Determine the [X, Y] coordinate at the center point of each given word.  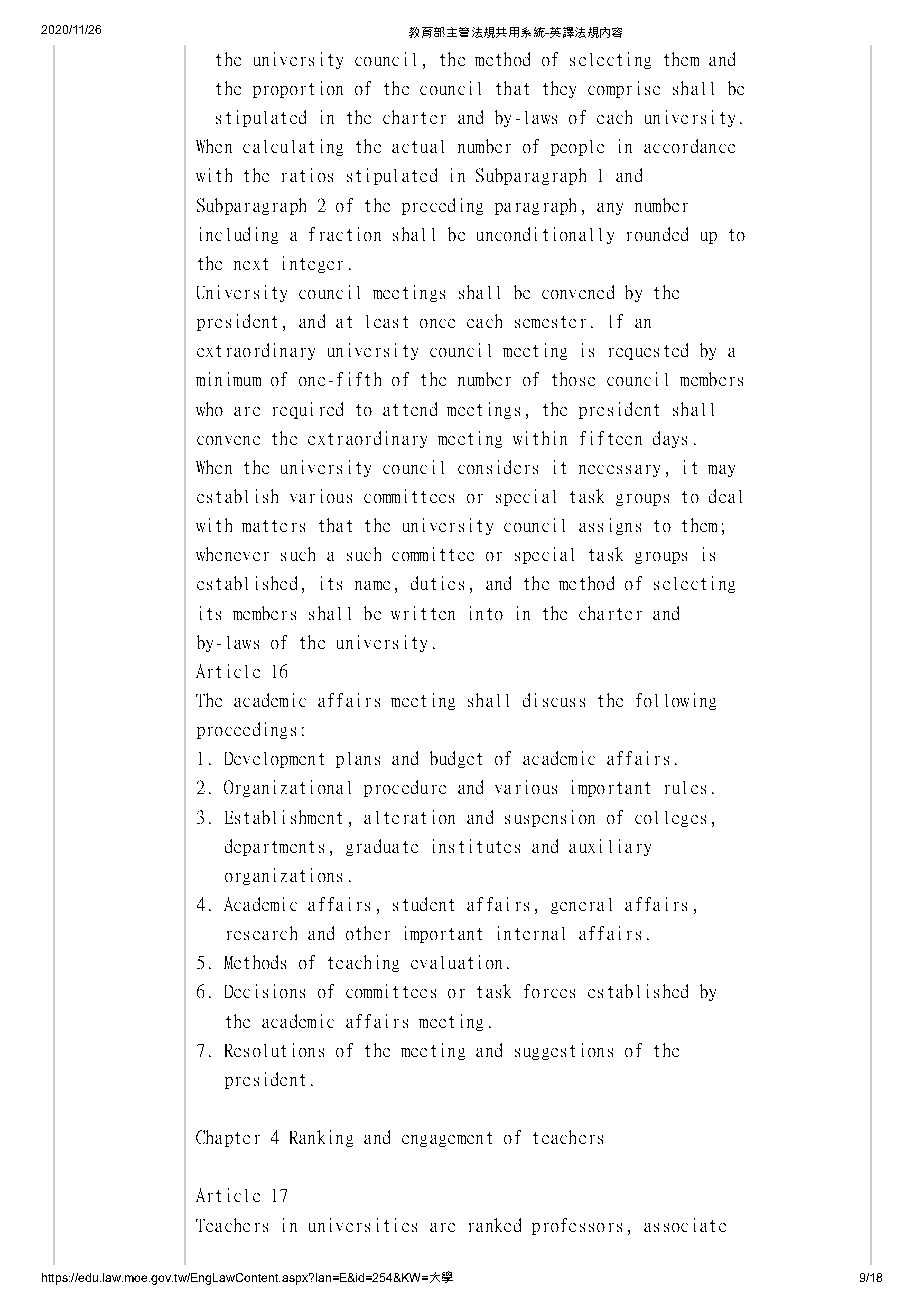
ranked [495, 1225]
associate [685, 1225]
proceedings [246, 730]
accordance [689, 146]
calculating [293, 147]
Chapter [228, 1138]
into [486, 613]
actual [418, 146]
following [676, 701]
